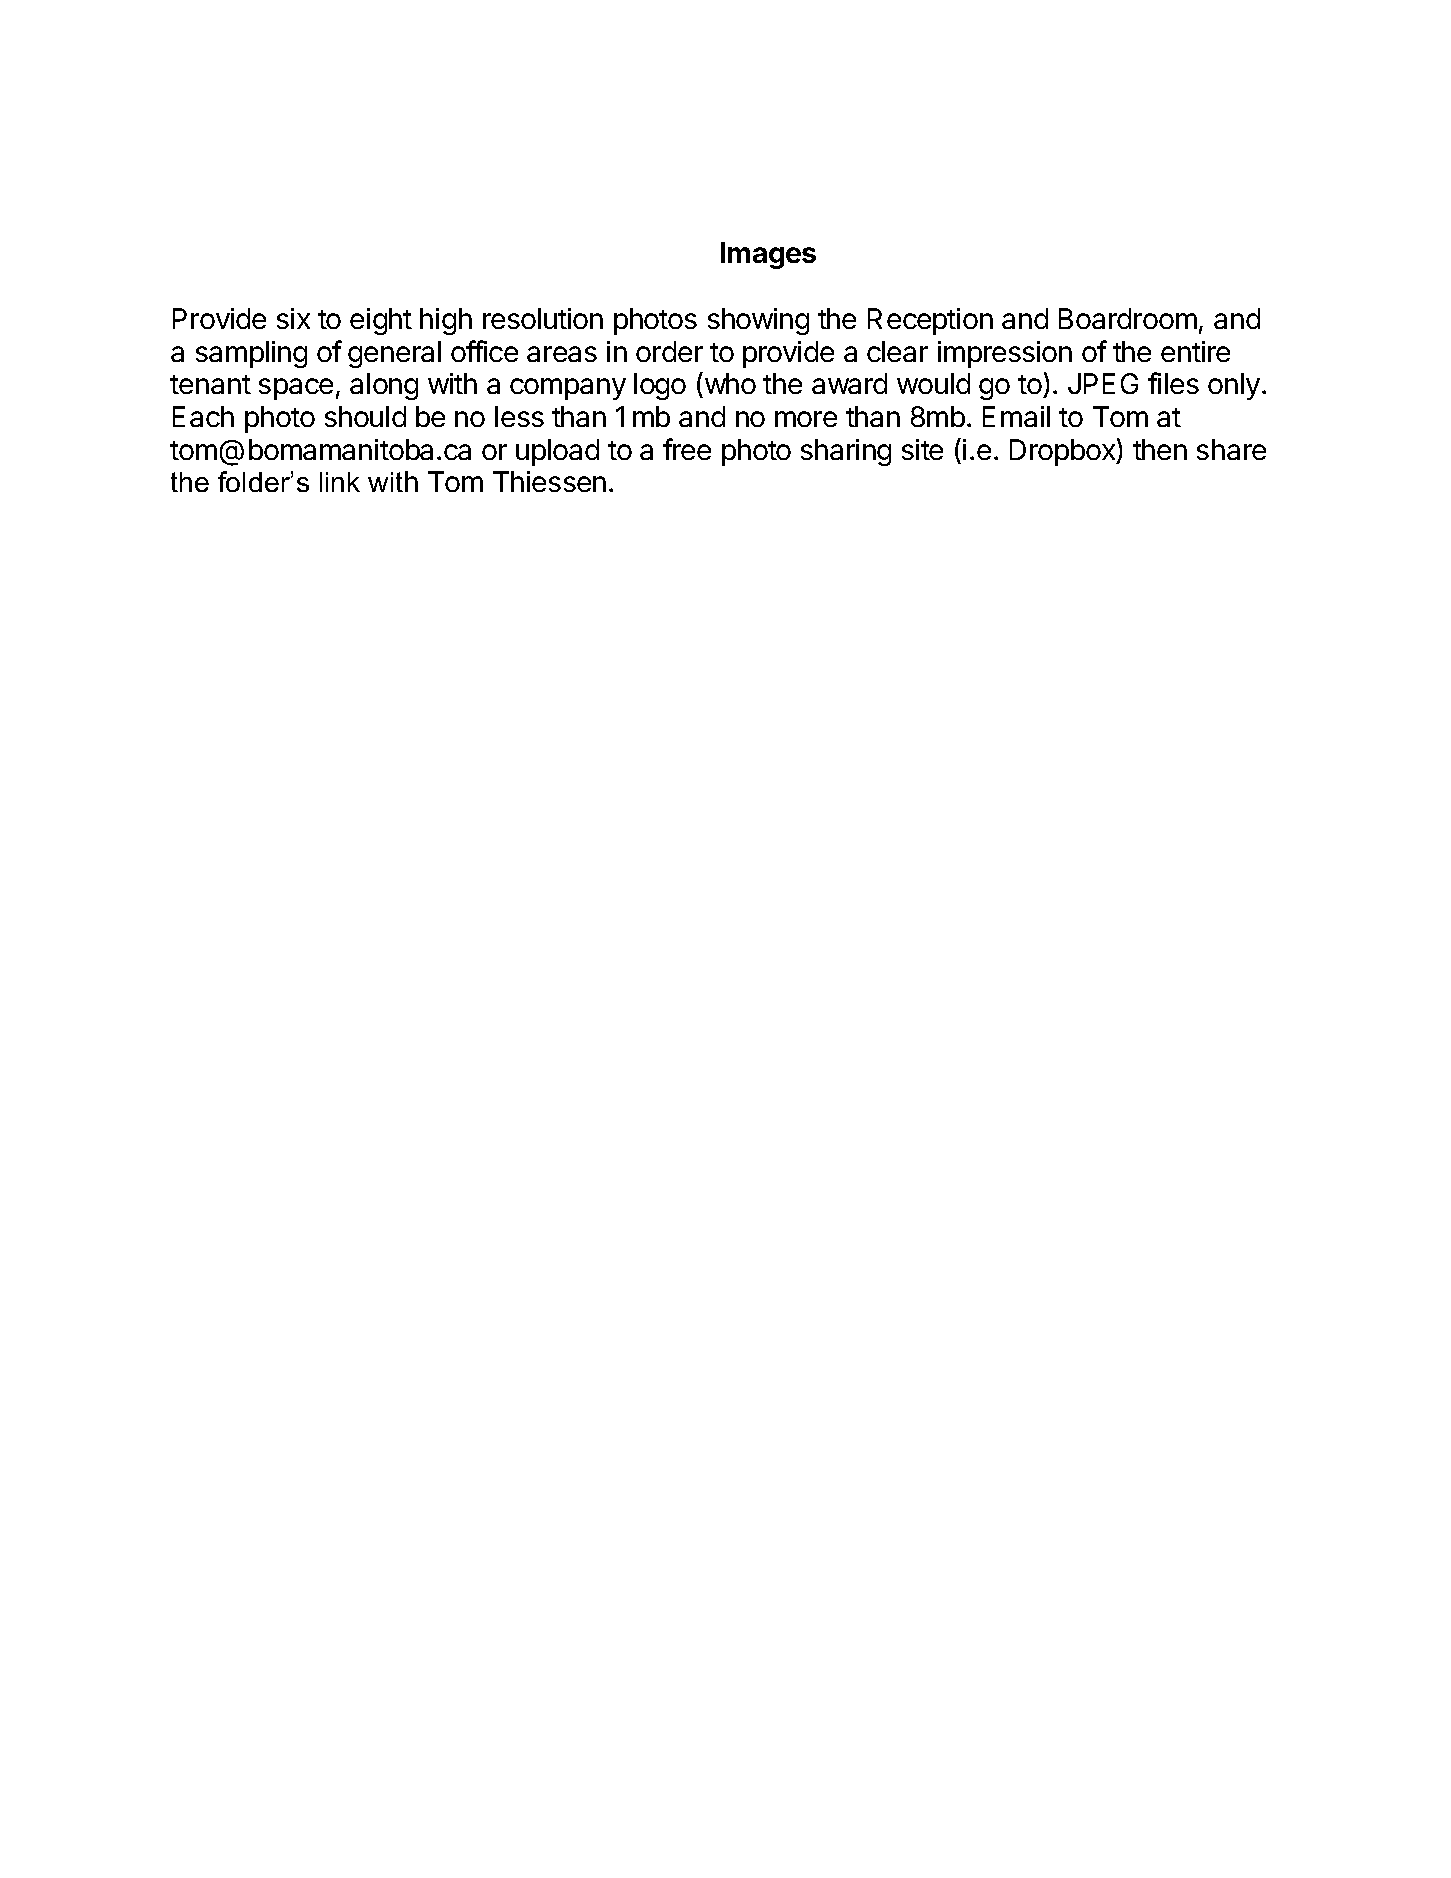 This image has height=1878, width=1451. I want to click on Thiessen, so click(549, 481).
